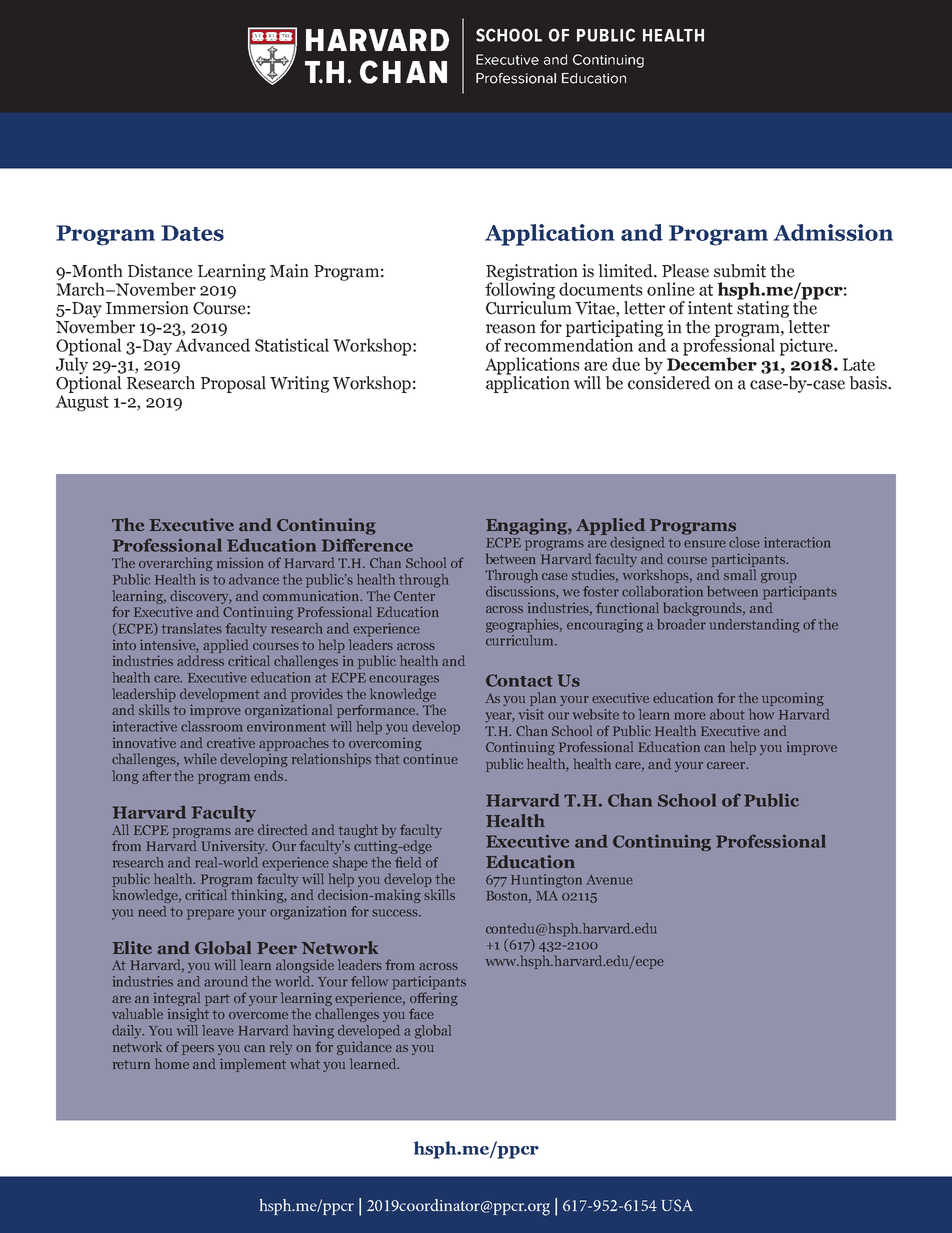 This screenshot has width=952, height=1233. Describe the element at coordinates (705, 544) in the screenshot. I see `ensure` at that location.
